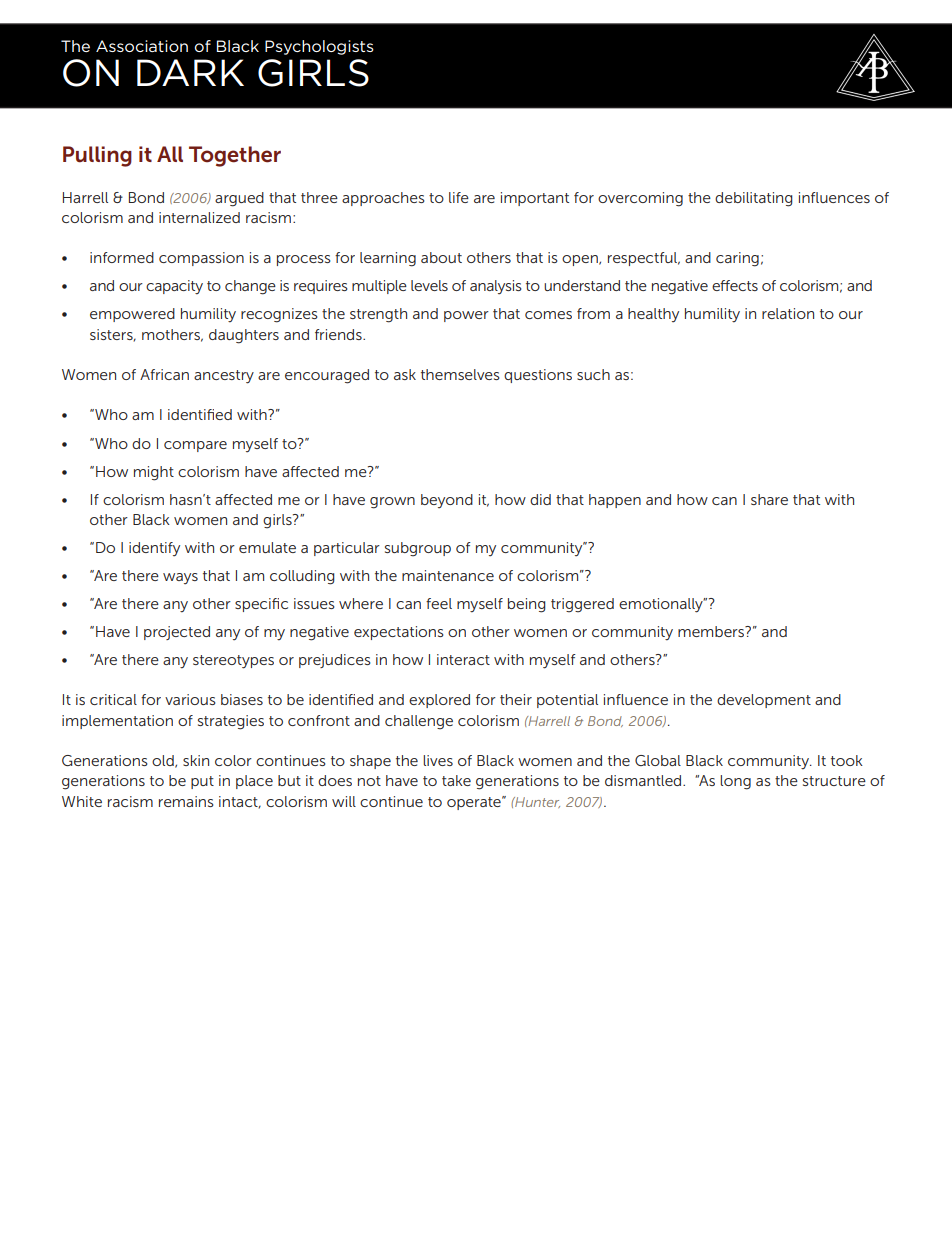 This document has height=1233, width=952. I want to click on debilitating, so click(754, 199).
